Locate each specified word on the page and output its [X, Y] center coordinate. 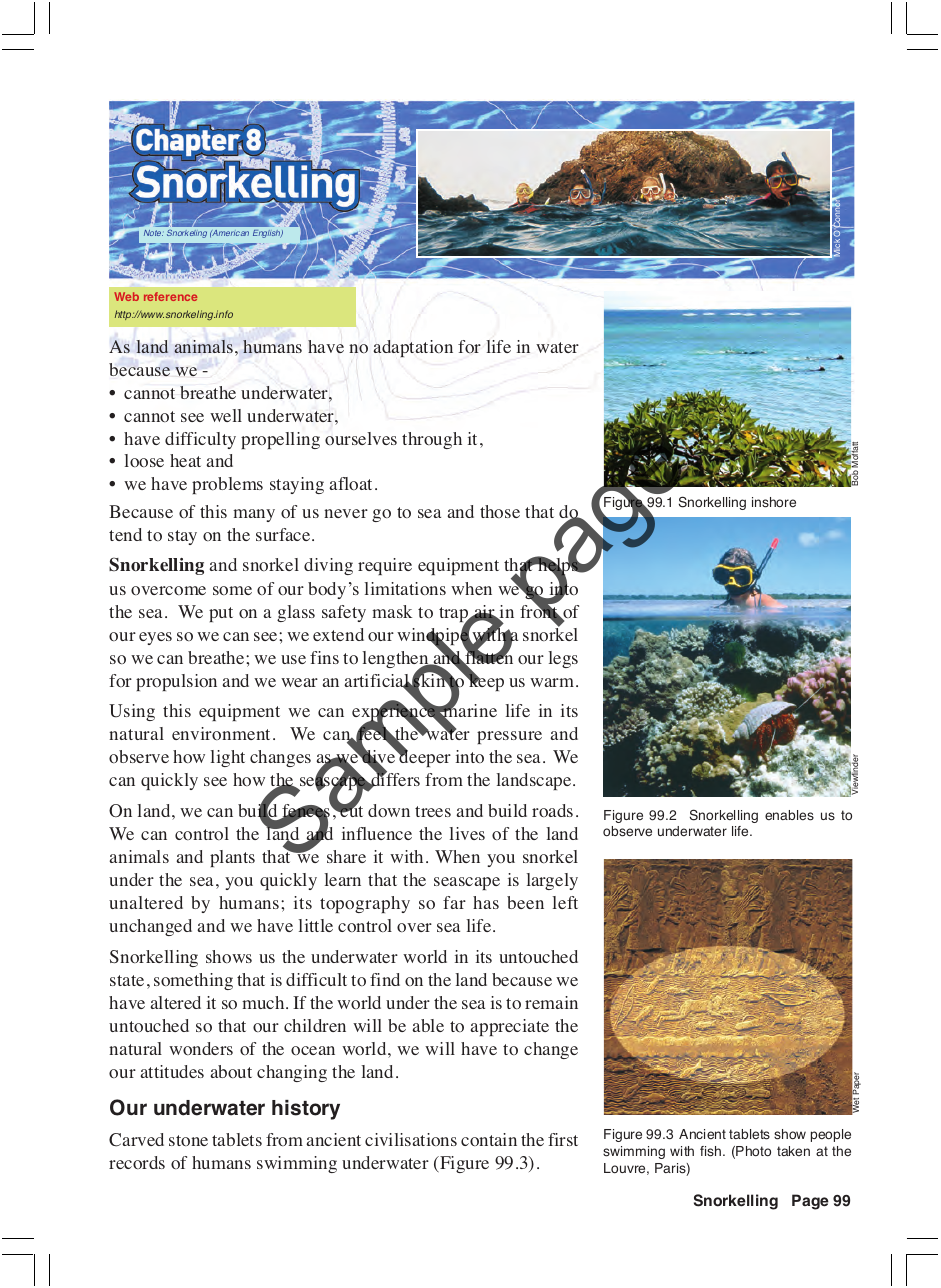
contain [489, 1139]
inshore [774, 502]
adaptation [413, 348]
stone [188, 1140]
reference [170, 296]
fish [712, 1151]
